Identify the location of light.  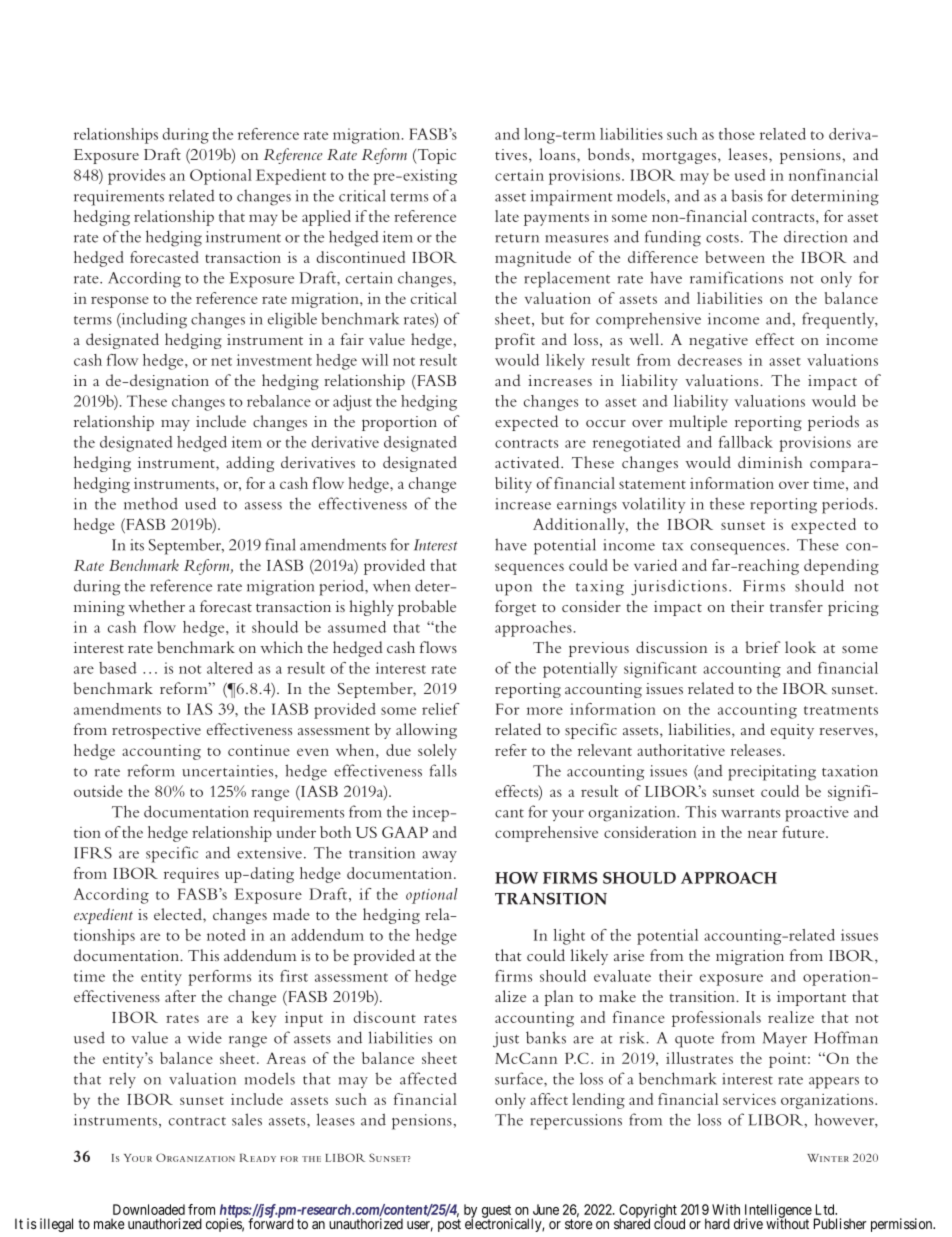
(569, 937).
